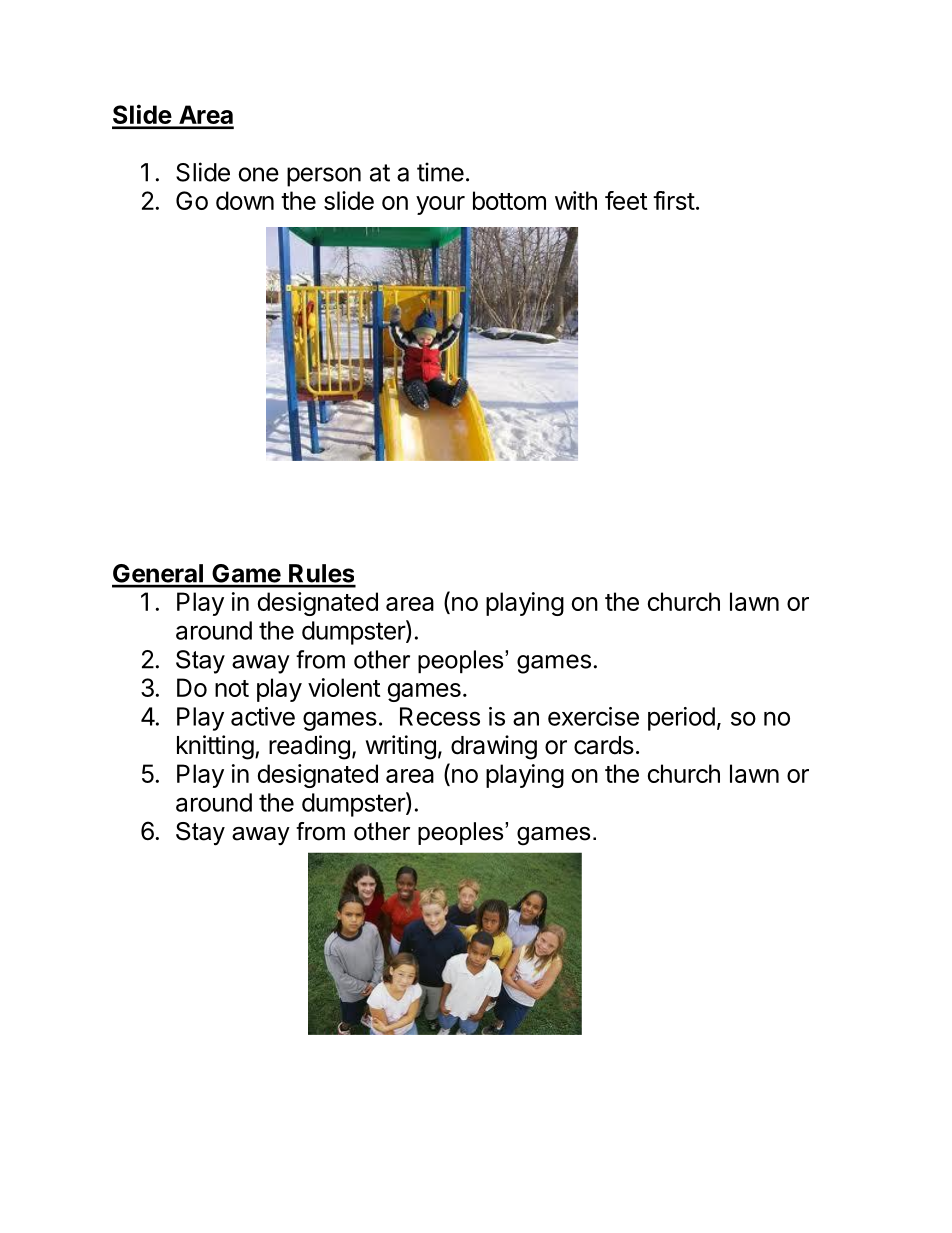 The image size is (952, 1233). Describe the element at coordinates (344, 687) in the screenshot. I see `violent` at that location.
